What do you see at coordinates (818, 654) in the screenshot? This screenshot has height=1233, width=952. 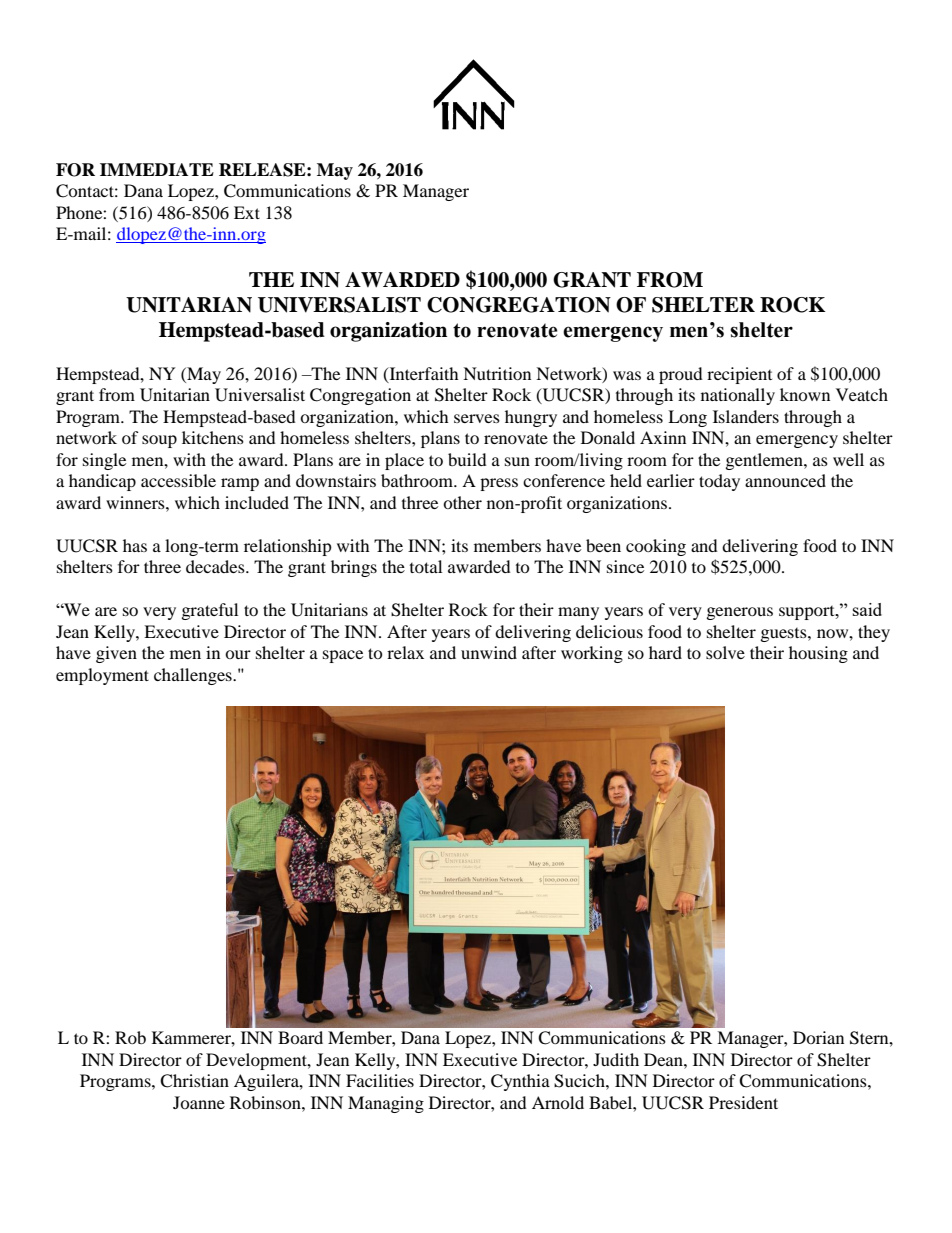 I see `housing` at bounding box center [818, 654].
